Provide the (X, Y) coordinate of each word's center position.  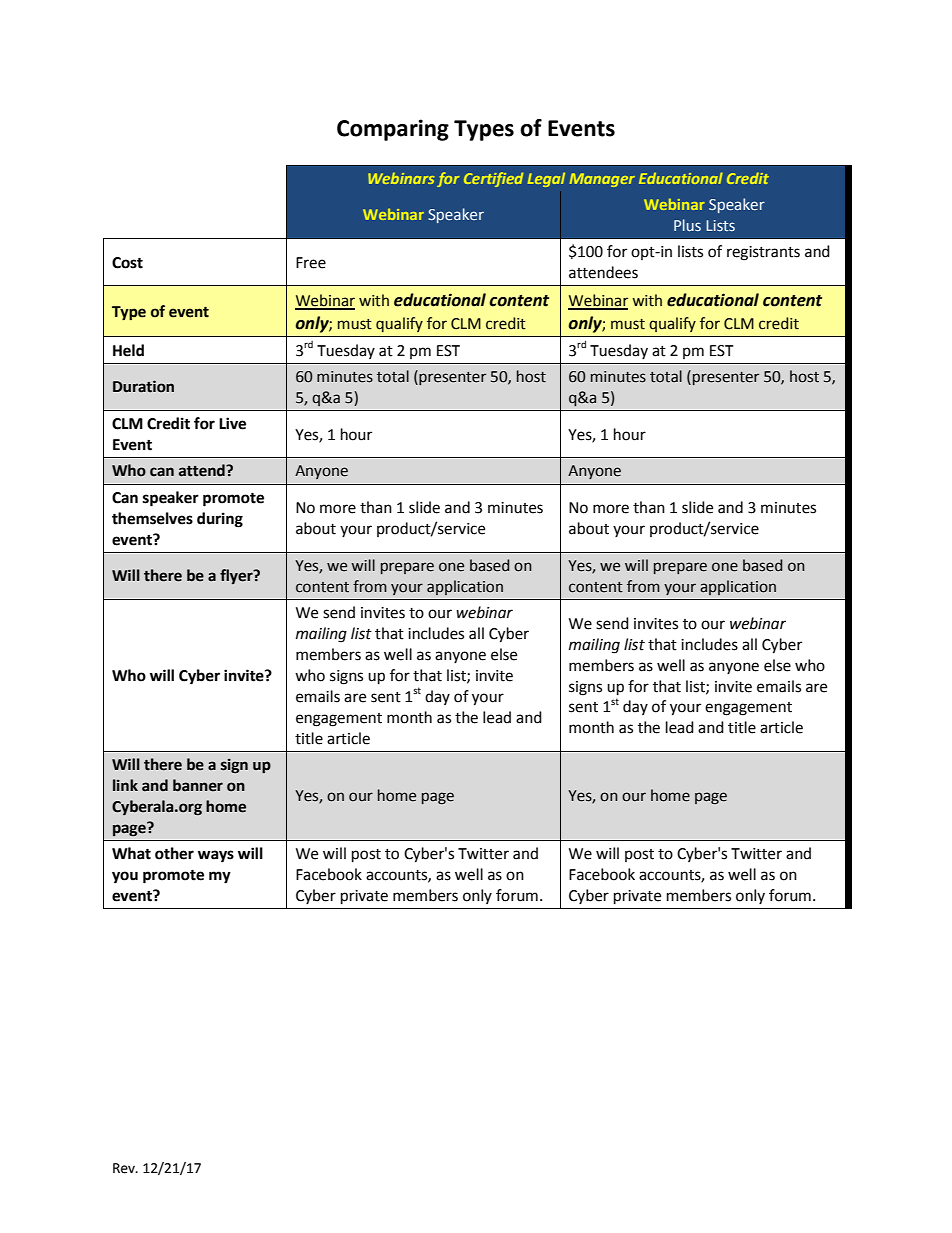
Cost (127, 263)
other (174, 853)
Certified (493, 179)
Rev (125, 1168)
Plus (687, 225)
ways (216, 856)
